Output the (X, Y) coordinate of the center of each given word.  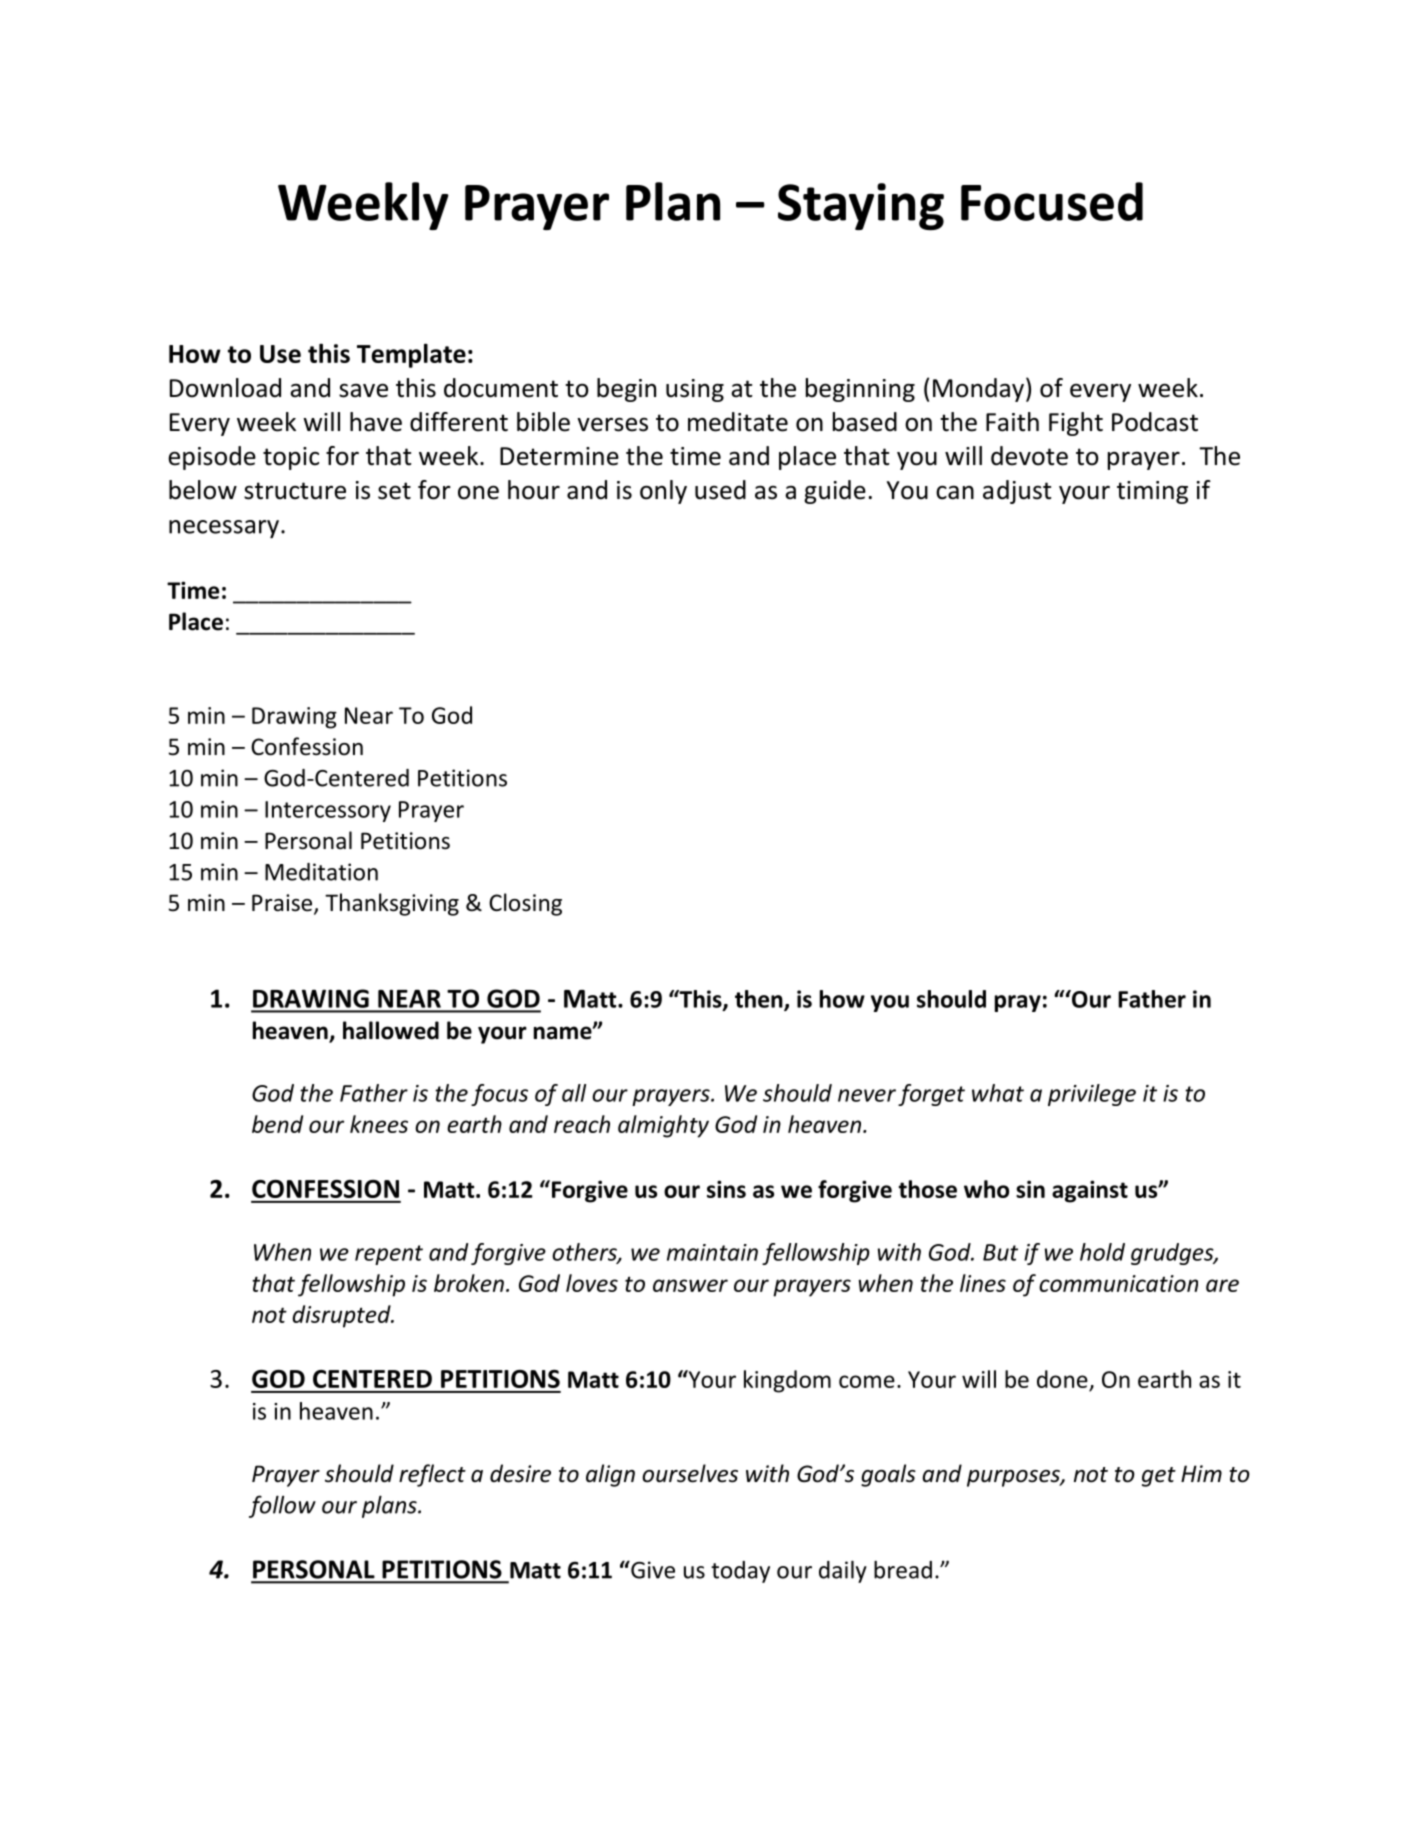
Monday (978, 390)
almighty (663, 1126)
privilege (1092, 1095)
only (663, 492)
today (740, 1572)
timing (1152, 492)
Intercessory (328, 811)
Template (411, 355)
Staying (861, 206)
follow (282, 1506)
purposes (1014, 1478)
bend (277, 1124)
